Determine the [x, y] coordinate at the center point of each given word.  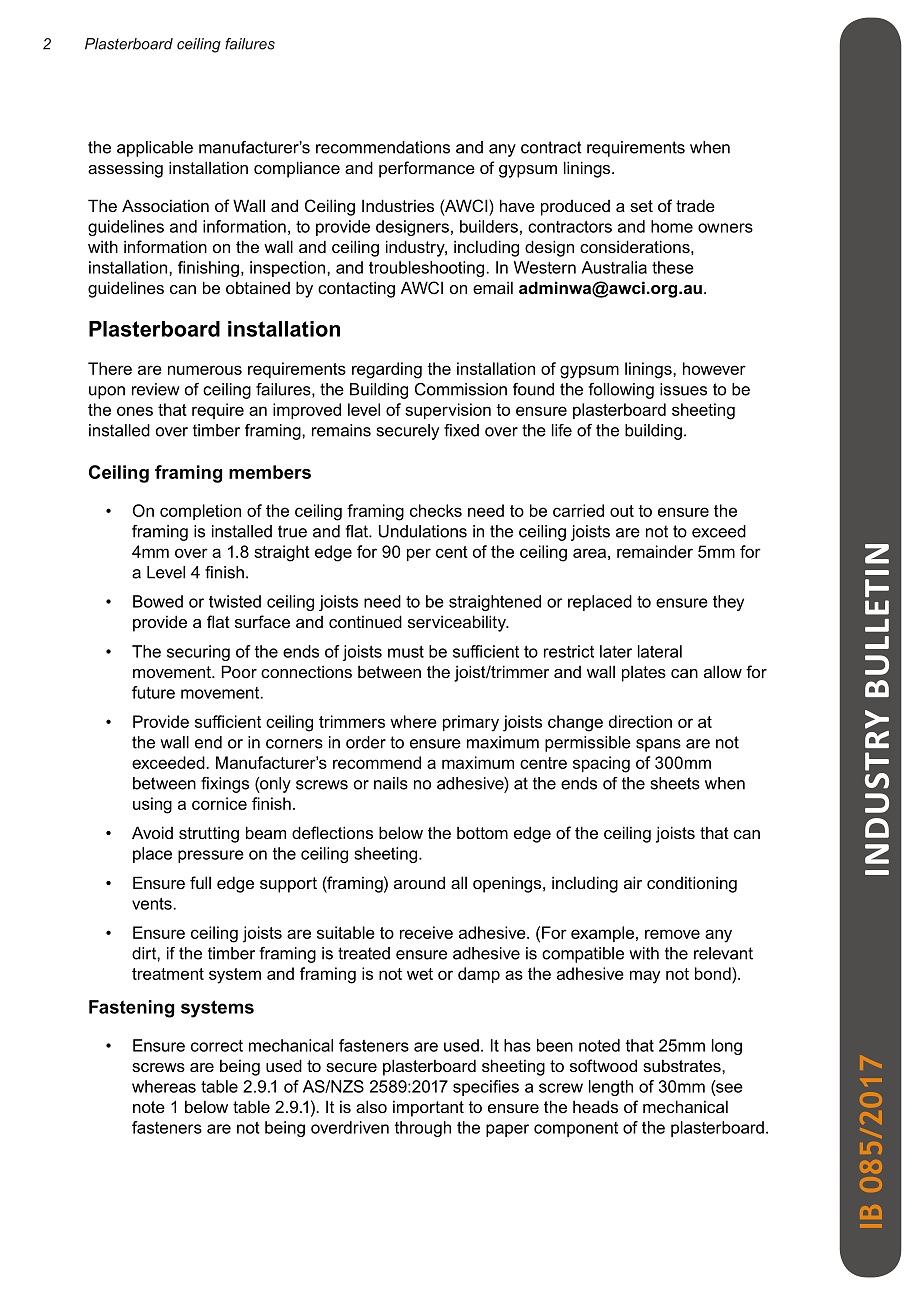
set [641, 206]
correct [217, 1046]
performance [427, 169]
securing [198, 653]
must [406, 652]
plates [644, 673]
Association [165, 205]
